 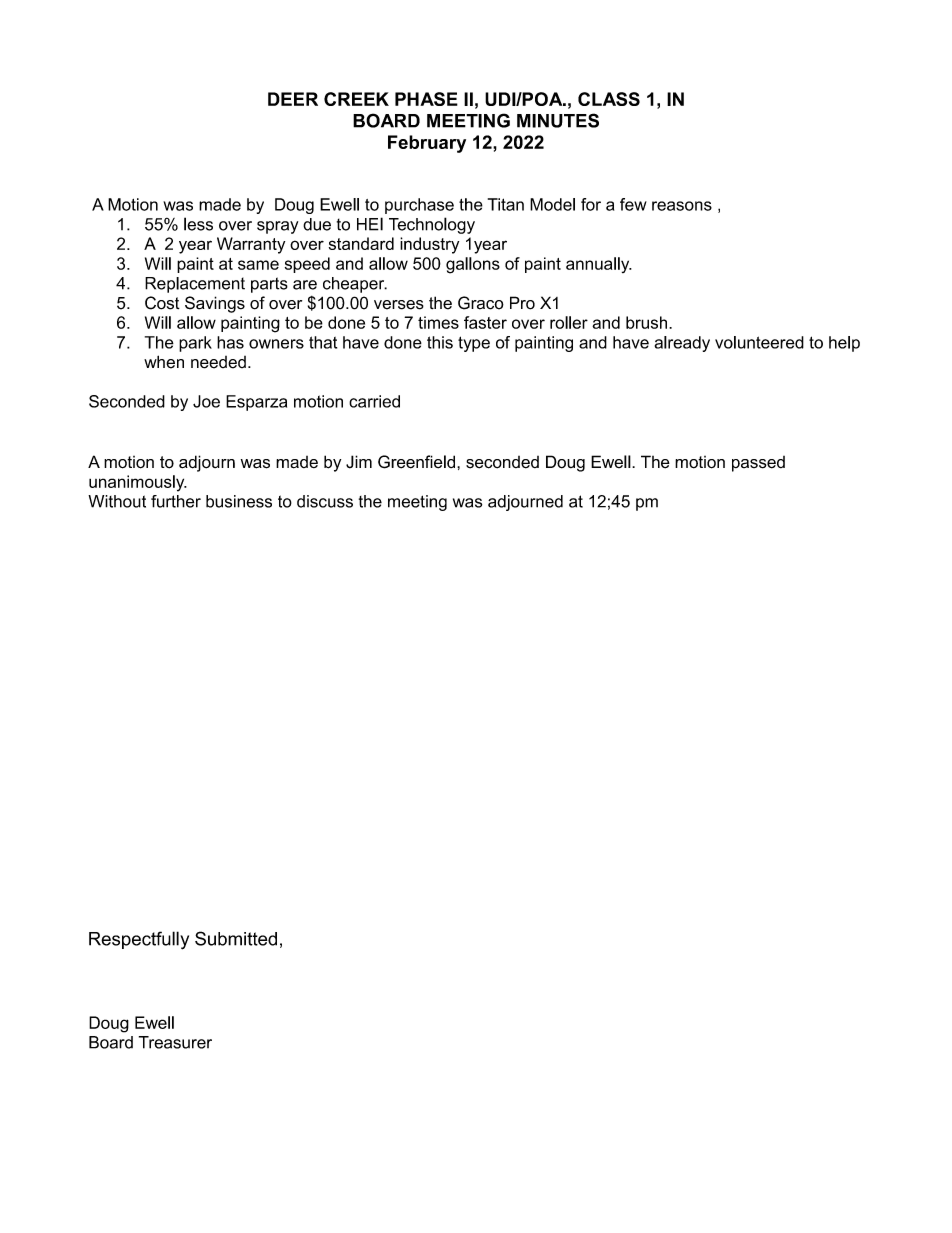 I want to click on February, so click(x=427, y=144).
